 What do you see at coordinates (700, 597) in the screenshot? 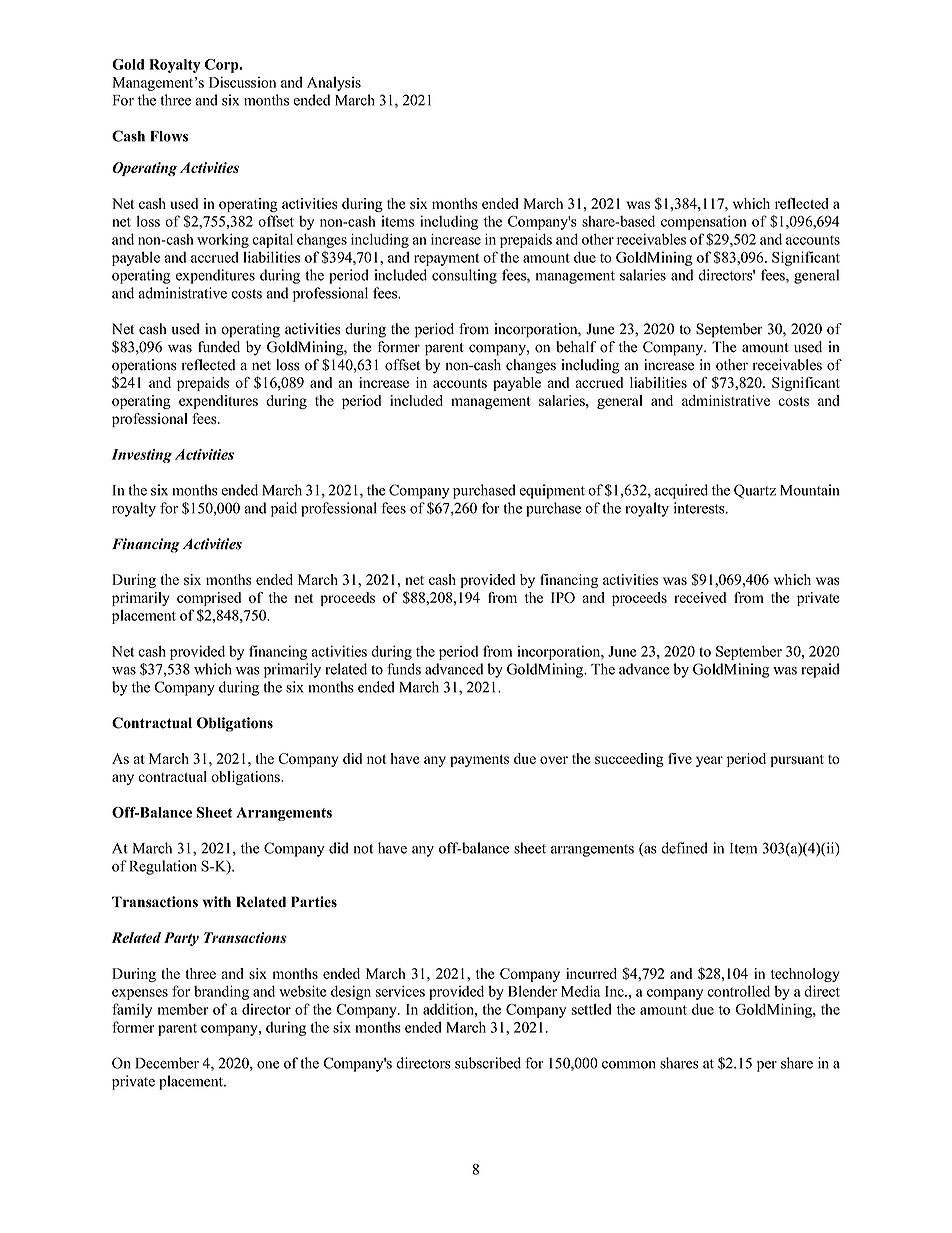
I see `received` at bounding box center [700, 597].
